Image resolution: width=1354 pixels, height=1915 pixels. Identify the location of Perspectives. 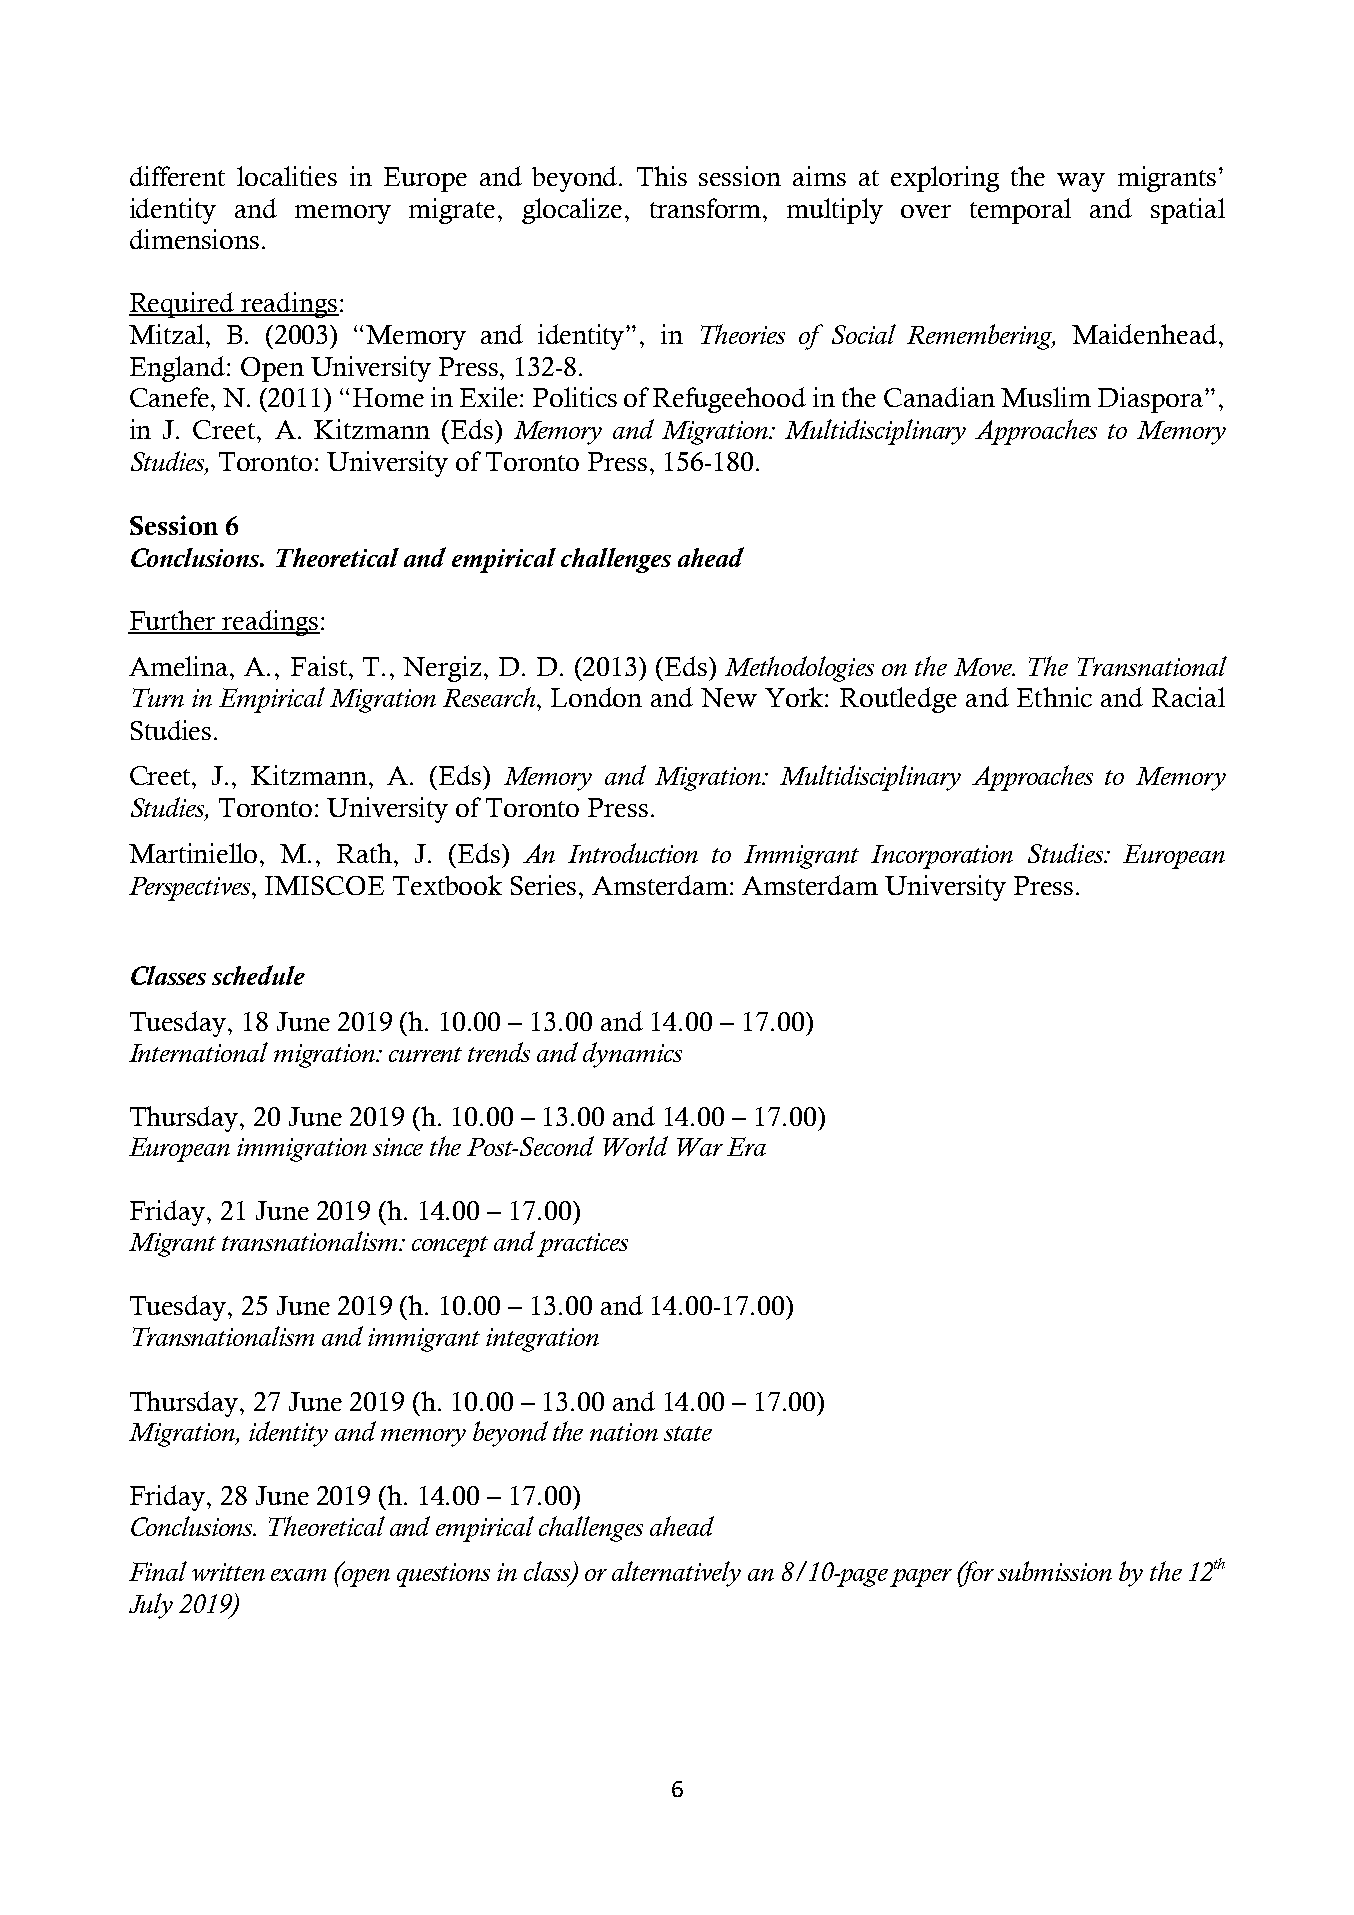
(191, 889).
